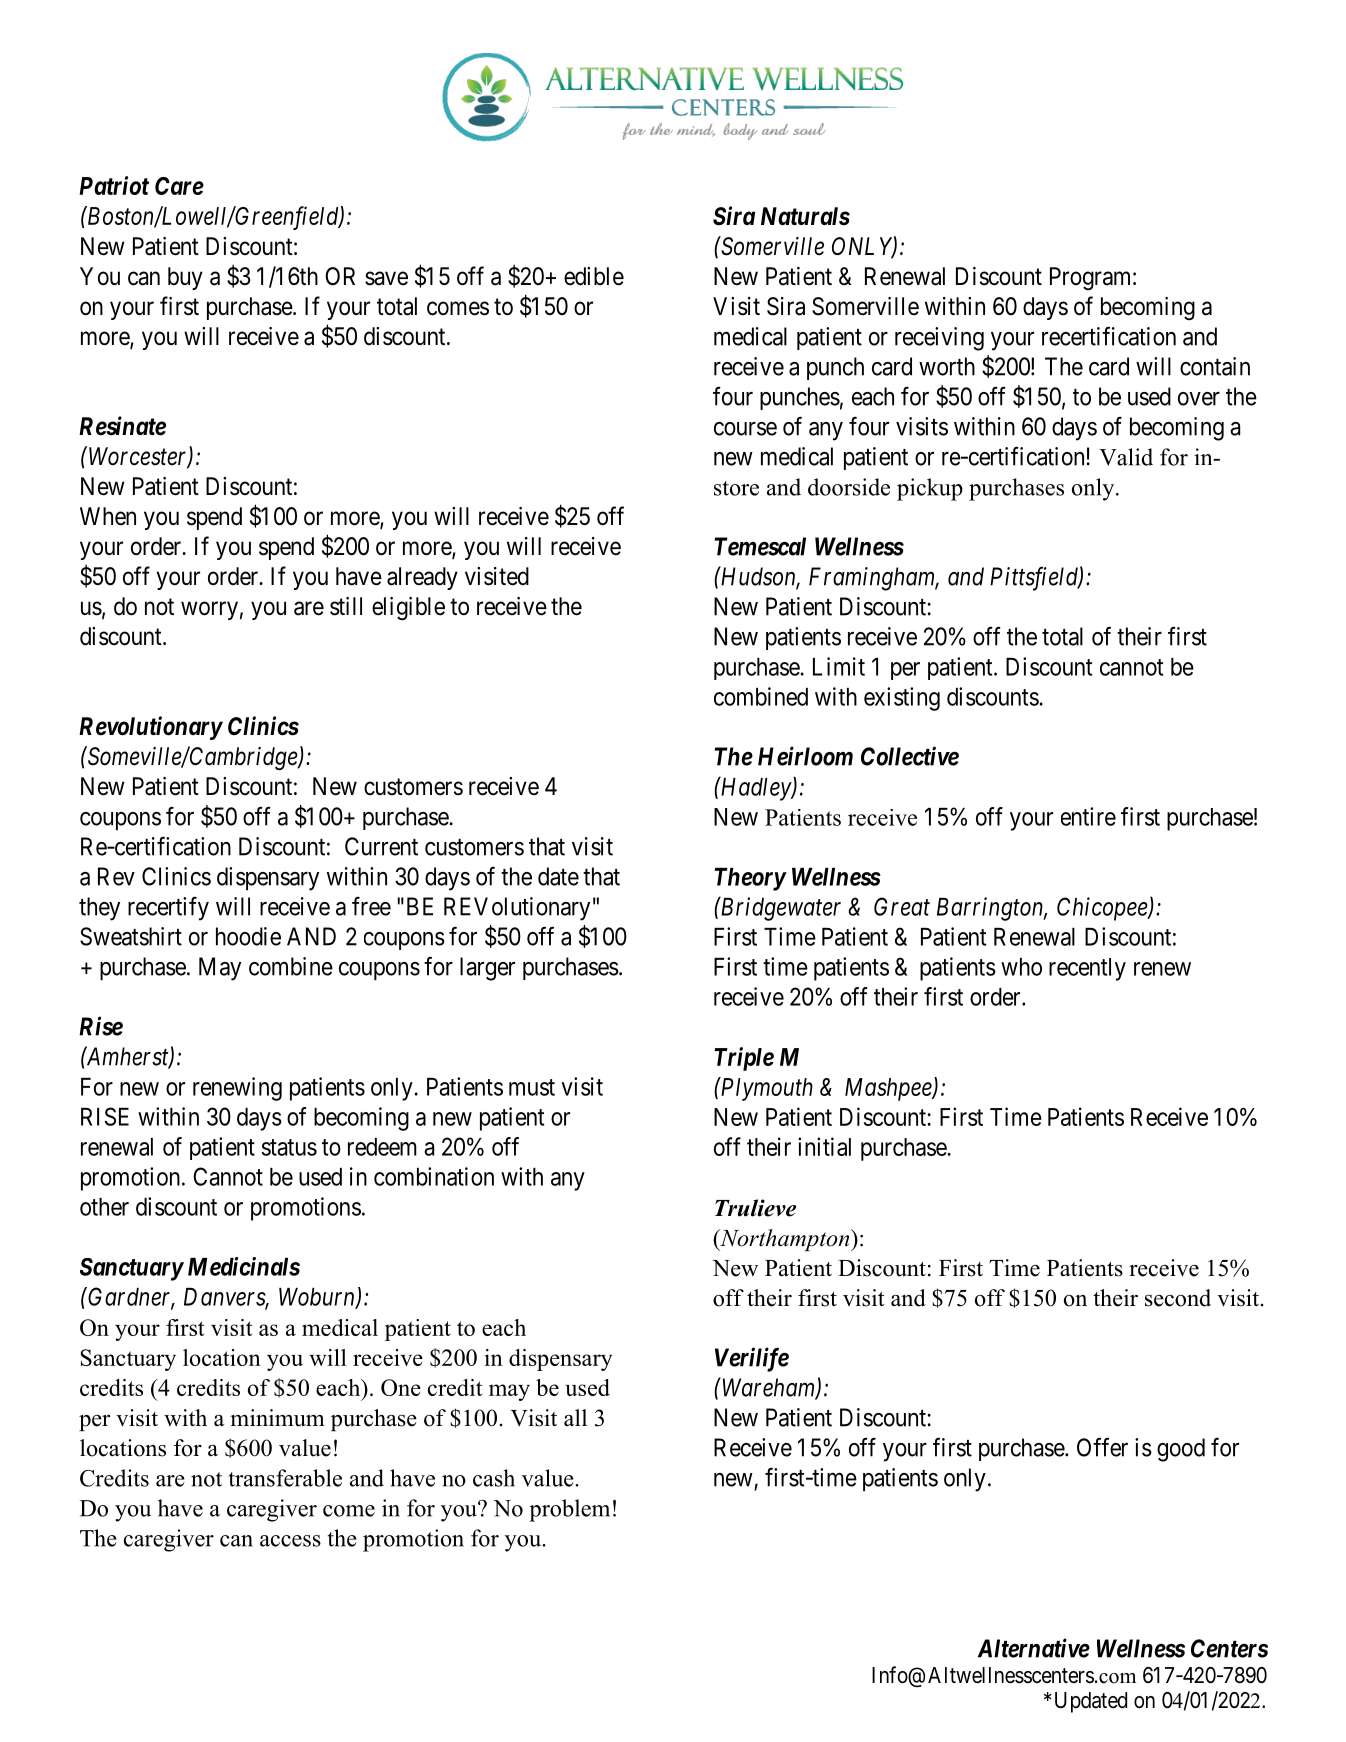  I want to click on problem, so click(569, 1510).
